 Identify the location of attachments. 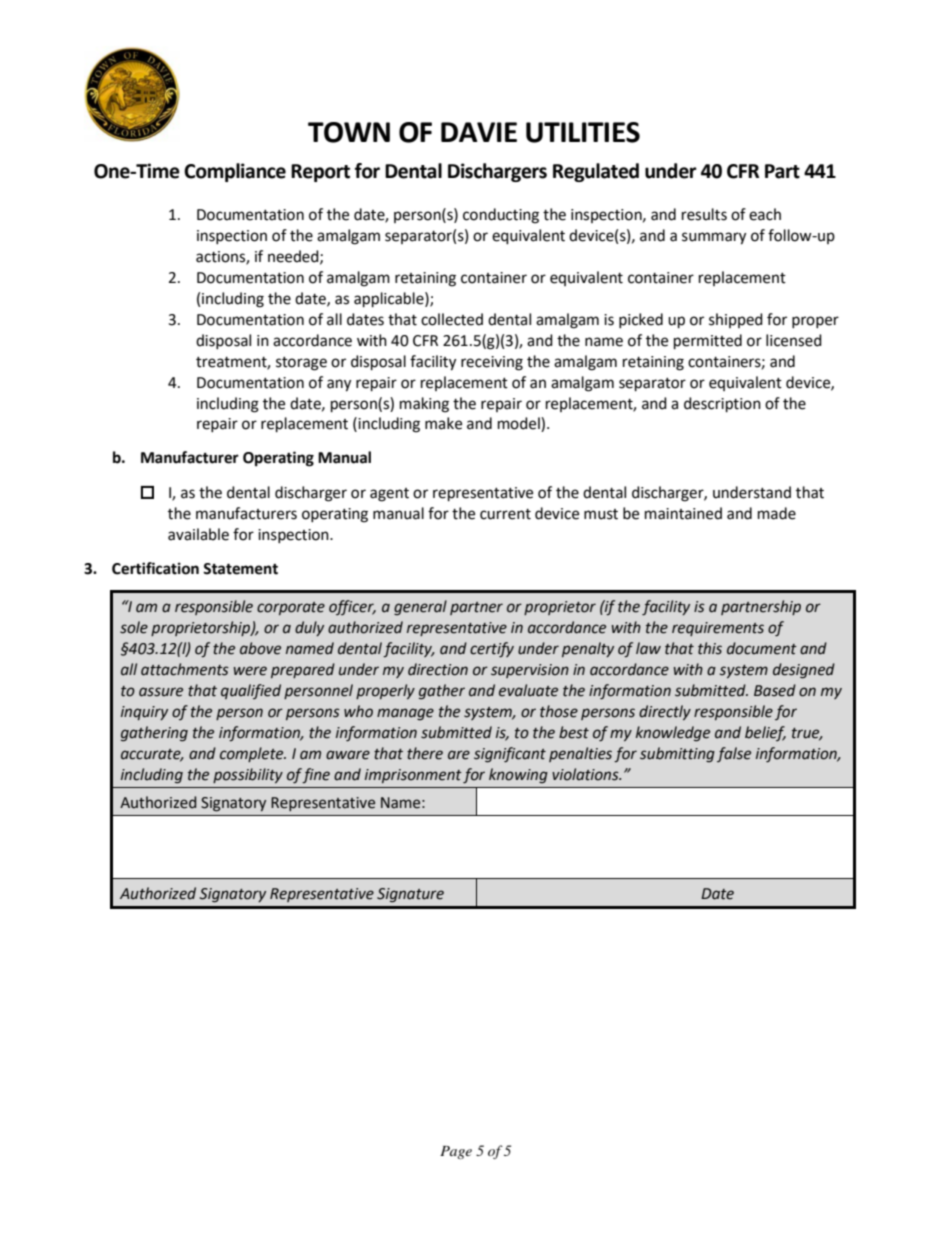
(185, 669).
